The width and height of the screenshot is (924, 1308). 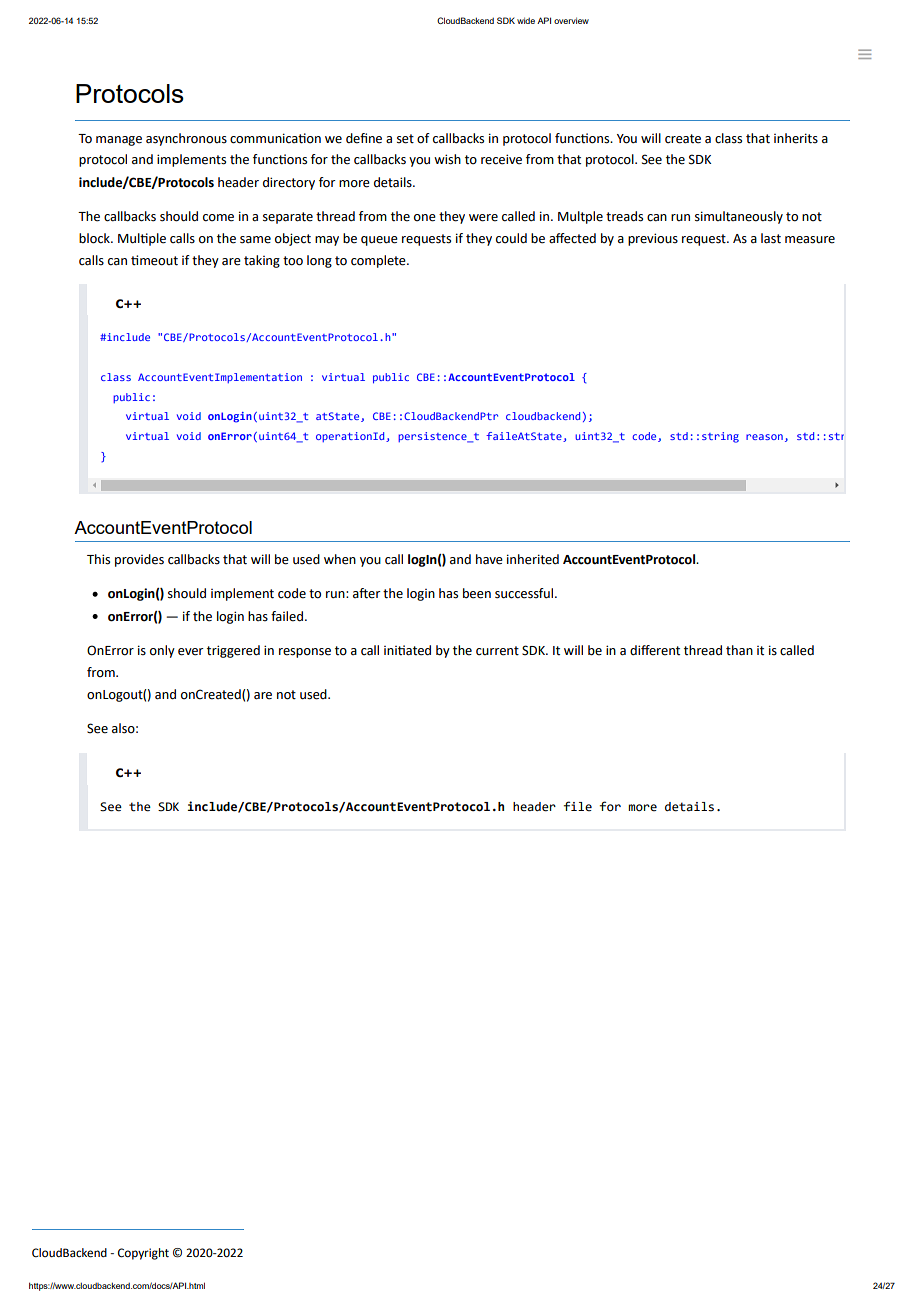 What do you see at coordinates (739, 650) in the screenshot?
I see `than` at bounding box center [739, 650].
